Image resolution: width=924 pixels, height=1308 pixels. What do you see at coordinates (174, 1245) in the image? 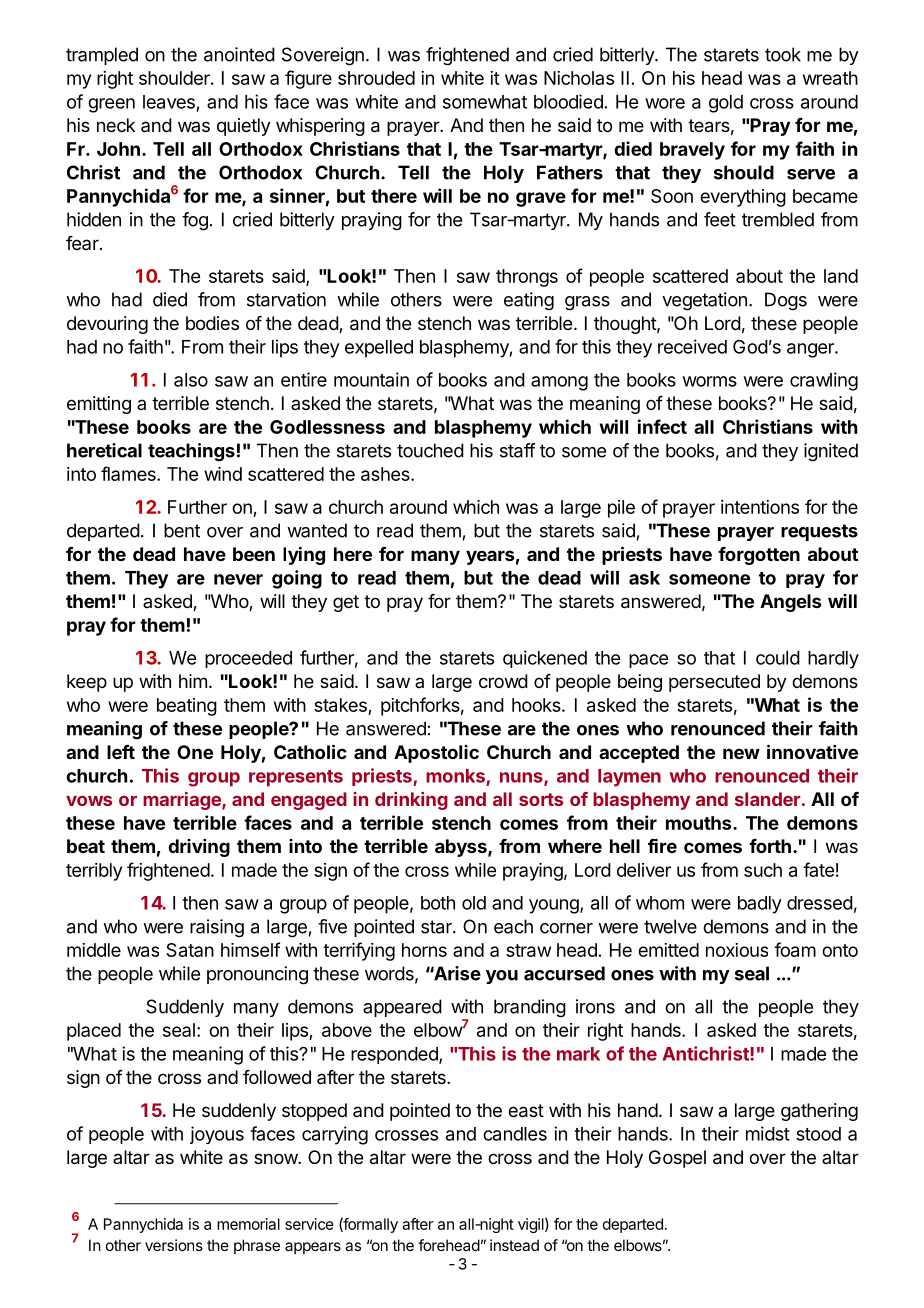
I see `versions` at bounding box center [174, 1245].
